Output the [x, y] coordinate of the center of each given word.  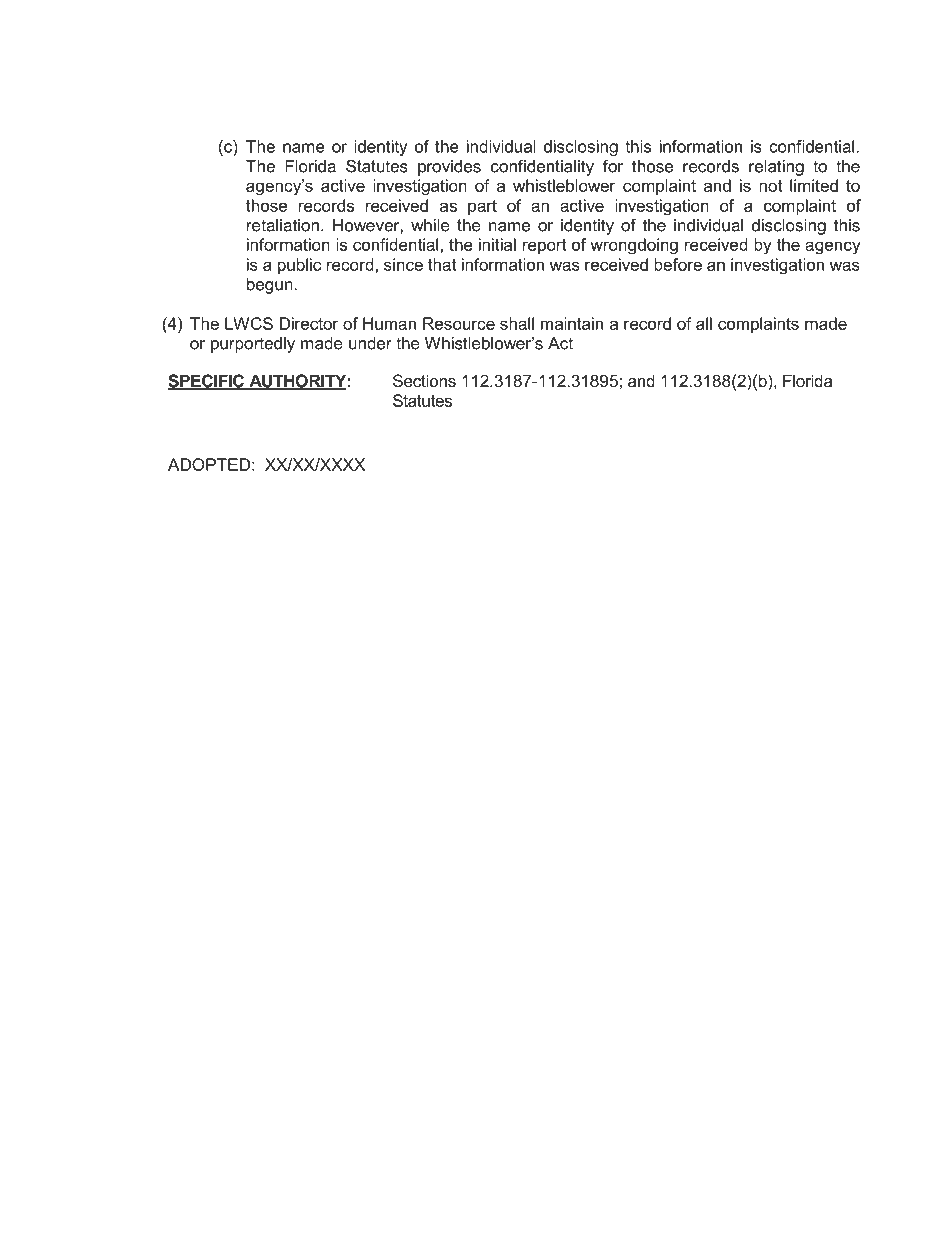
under [370, 343]
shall [517, 323]
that [442, 264]
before [678, 264]
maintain [572, 323]
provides [449, 168]
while [430, 225]
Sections [424, 380]
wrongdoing [634, 246]
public [299, 266]
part [482, 207]
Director [309, 323]
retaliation [283, 225]
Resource [459, 323]
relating [776, 168]
